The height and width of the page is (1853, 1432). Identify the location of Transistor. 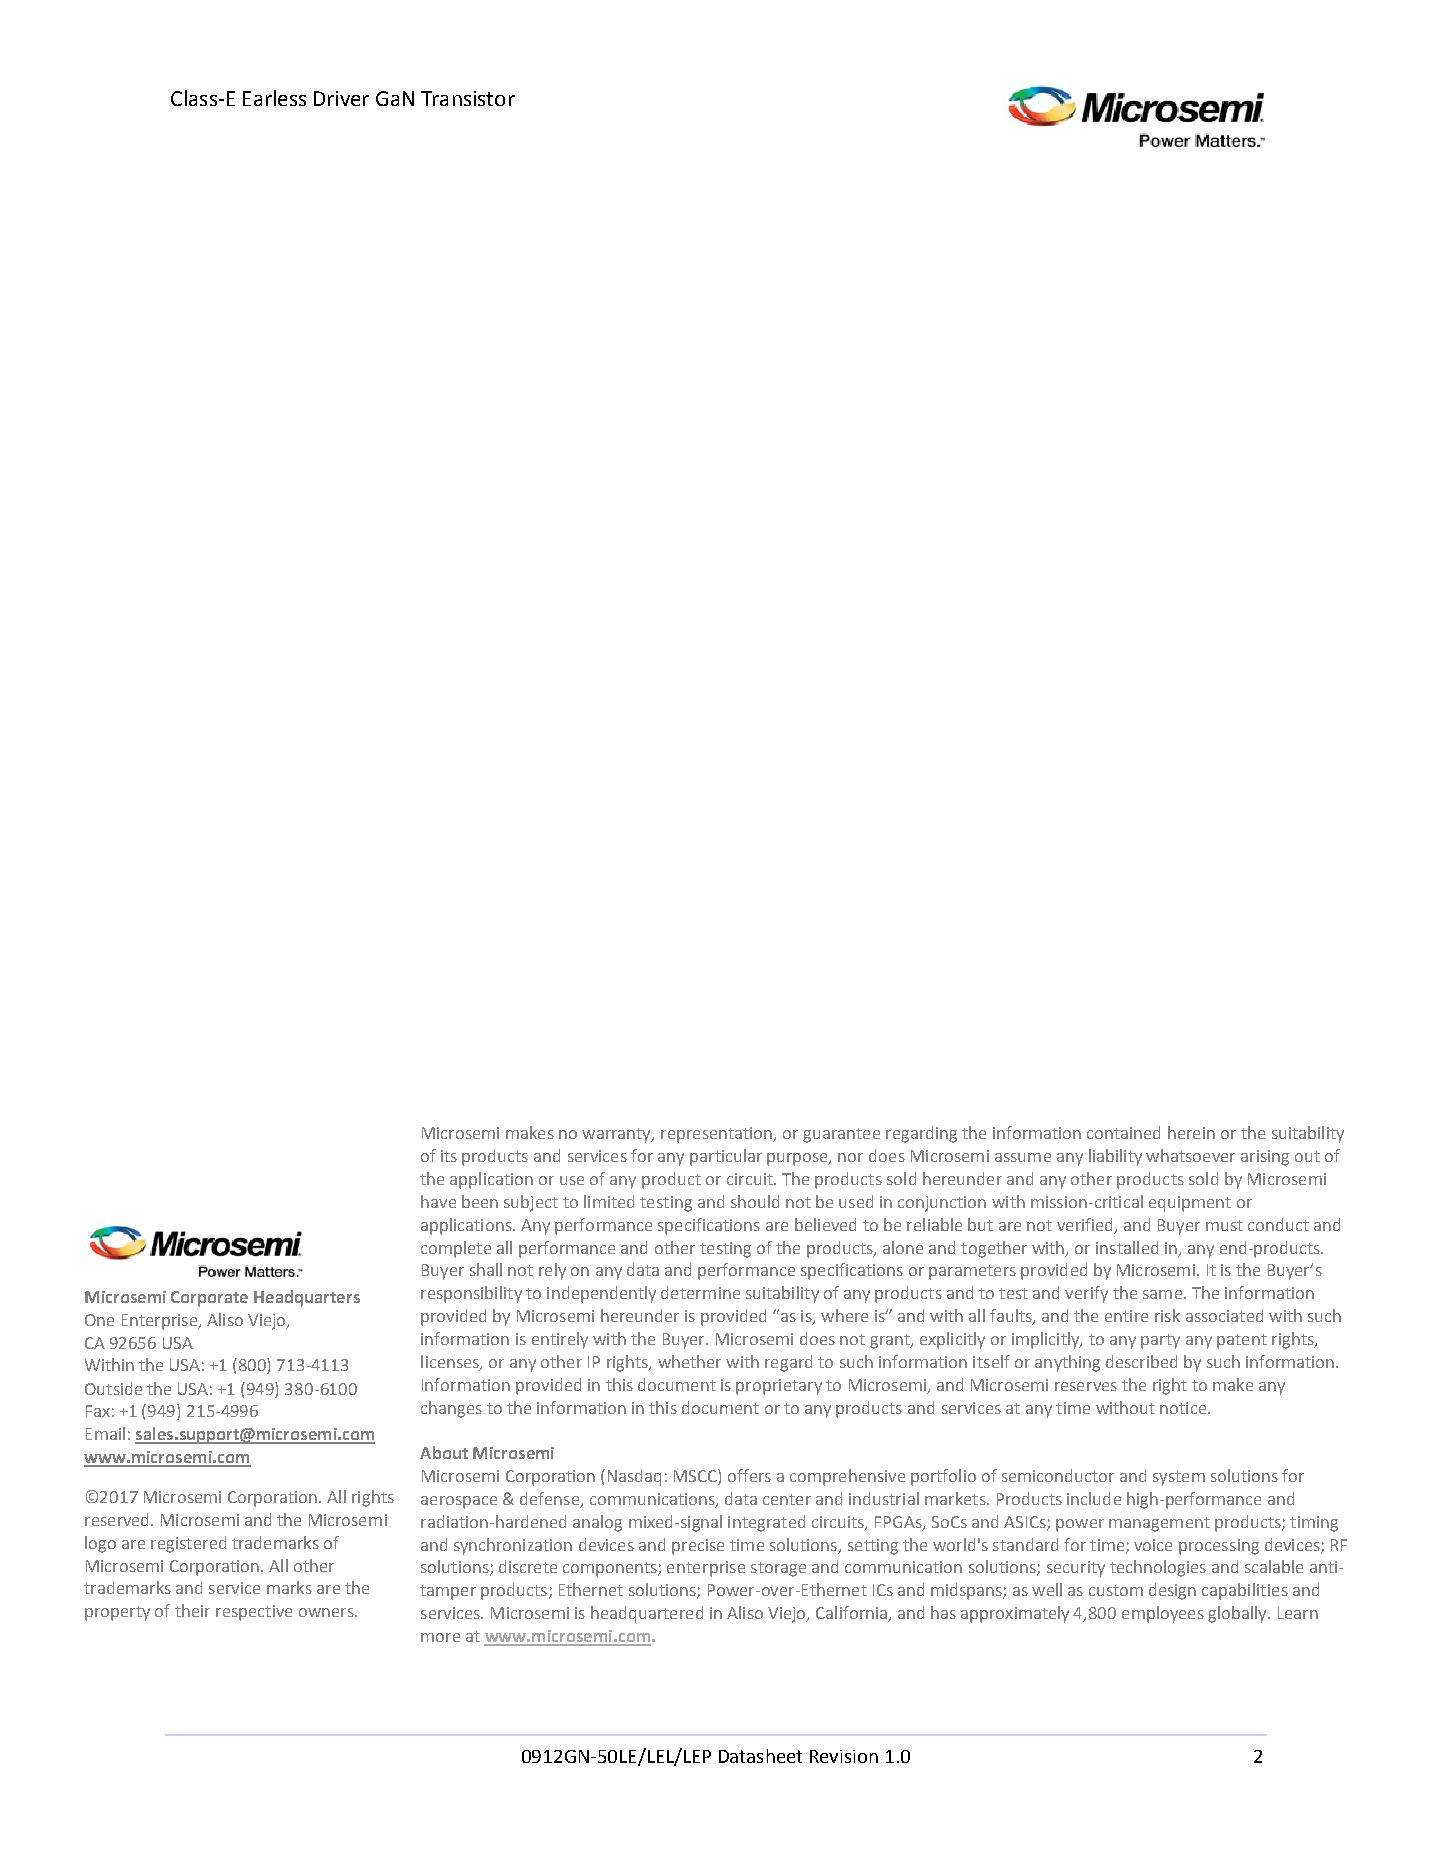
(468, 98).
